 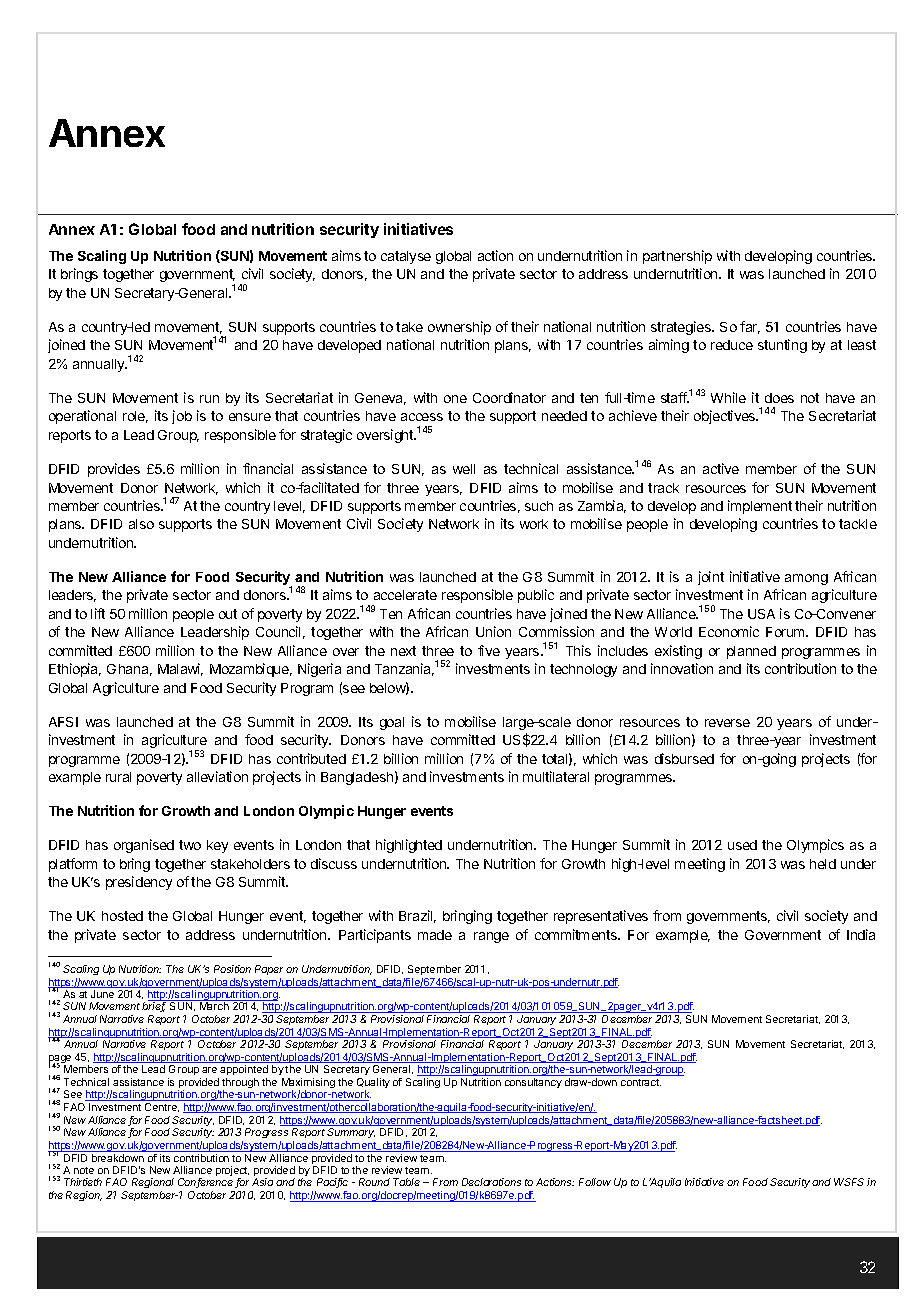 What do you see at coordinates (861, 934) in the page?
I see `India` at bounding box center [861, 934].
